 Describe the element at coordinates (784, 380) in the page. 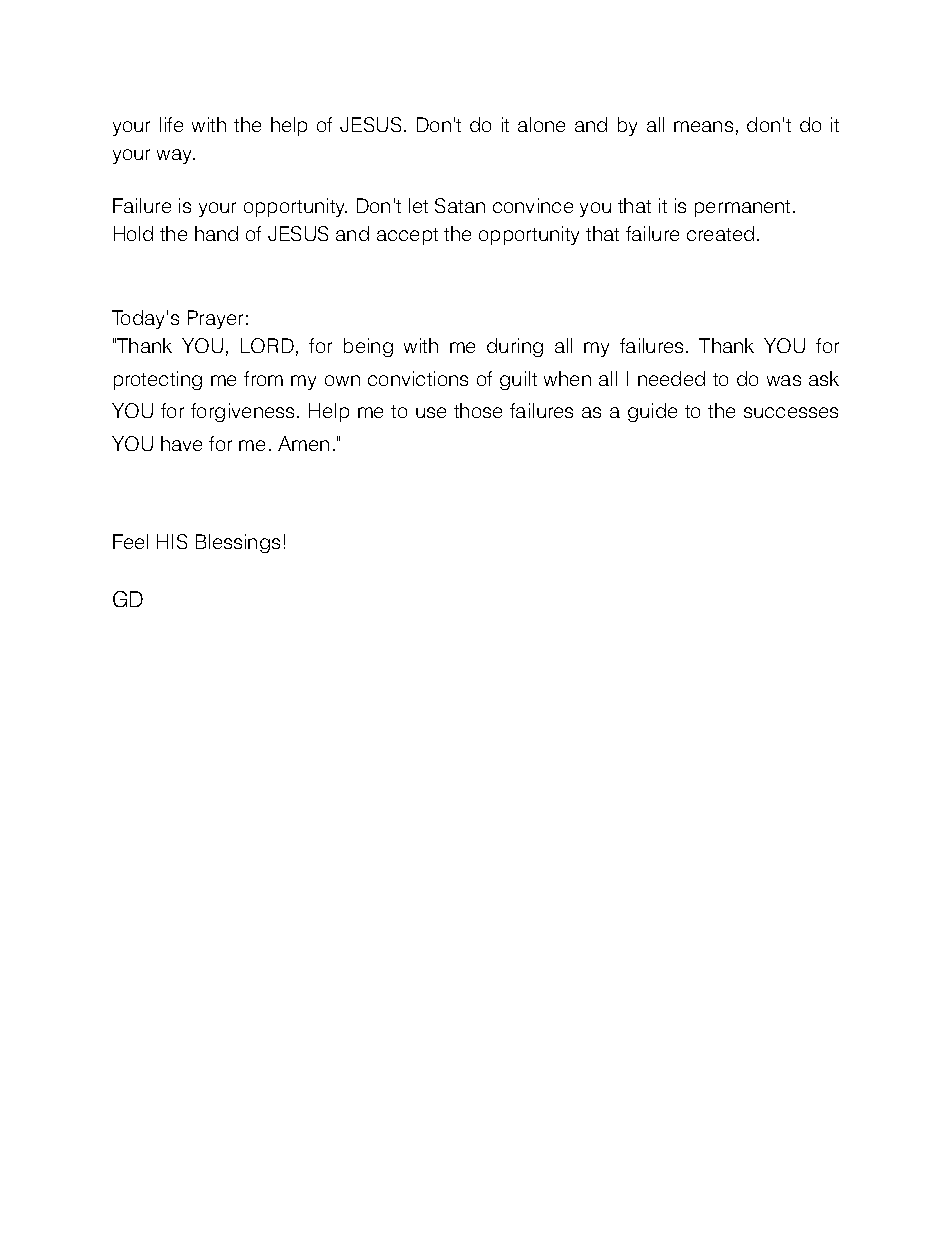

I see `was` at that location.
